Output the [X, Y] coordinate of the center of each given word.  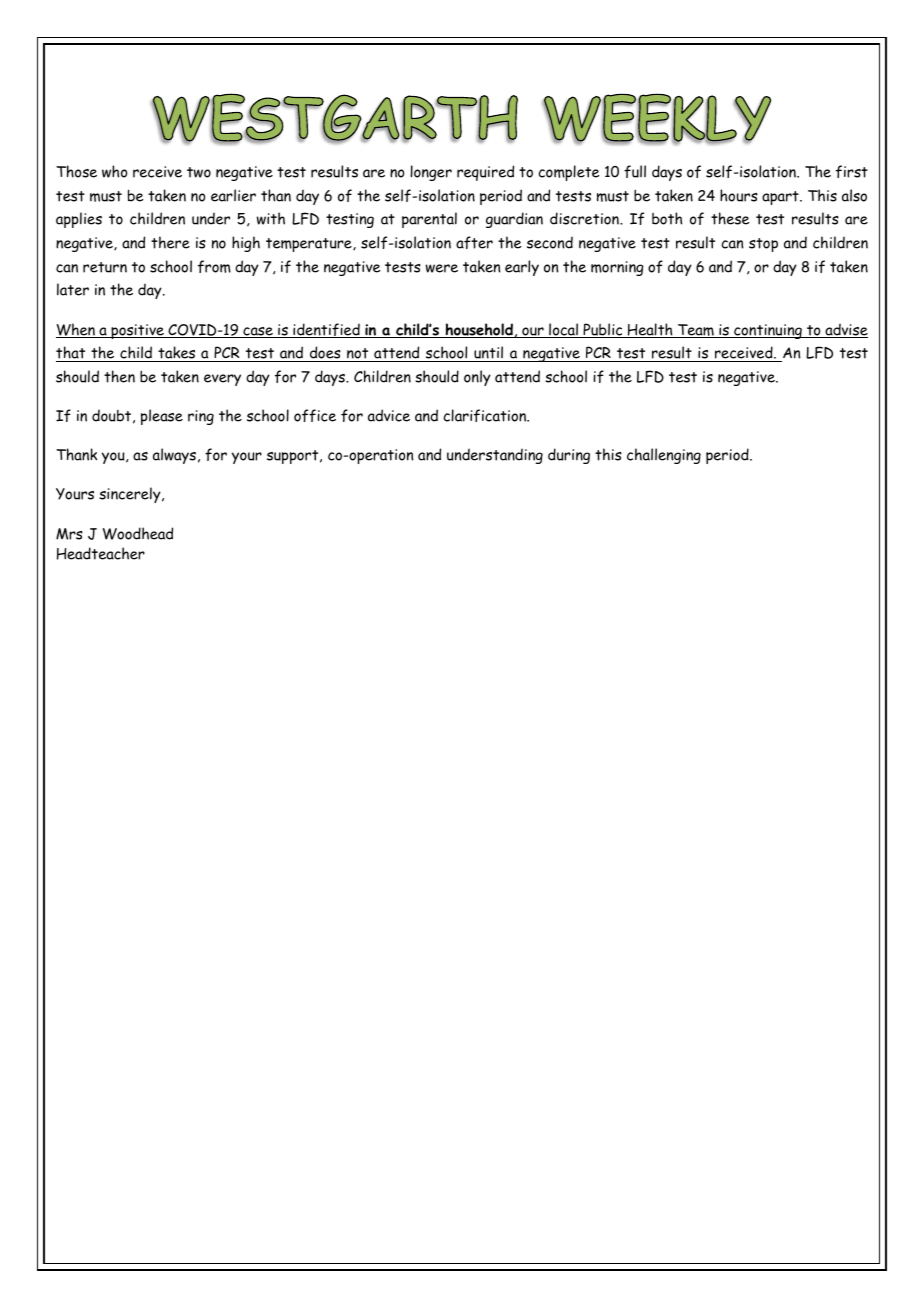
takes [177, 354]
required [485, 173]
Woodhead [138, 533]
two [199, 172]
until [488, 354]
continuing [768, 331]
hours [739, 195]
